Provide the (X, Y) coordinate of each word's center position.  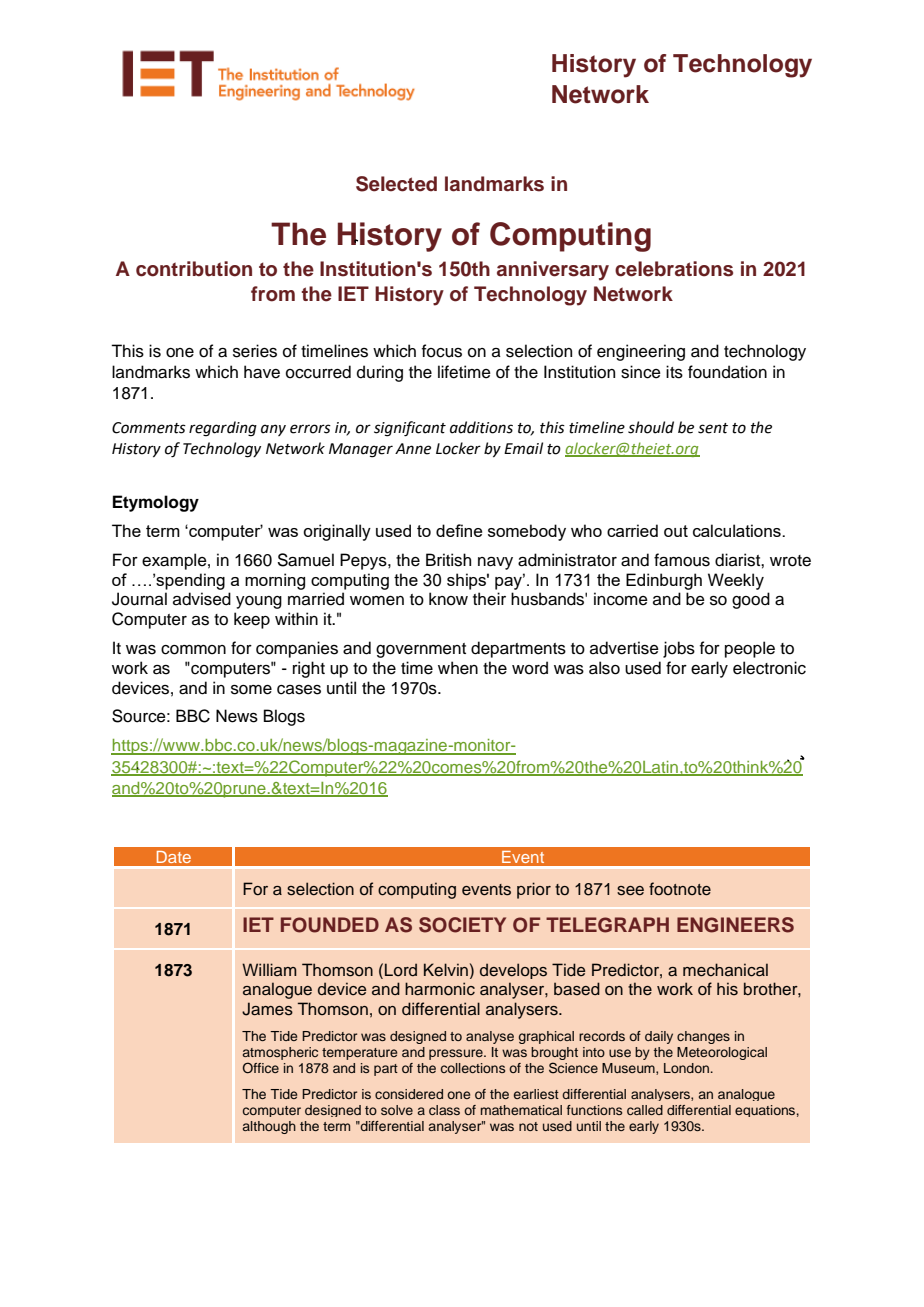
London (687, 1068)
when (458, 668)
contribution (194, 269)
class (444, 1110)
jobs (679, 649)
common (193, 650)
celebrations (674, 269)
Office (261, 1068)
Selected (396, 184)
